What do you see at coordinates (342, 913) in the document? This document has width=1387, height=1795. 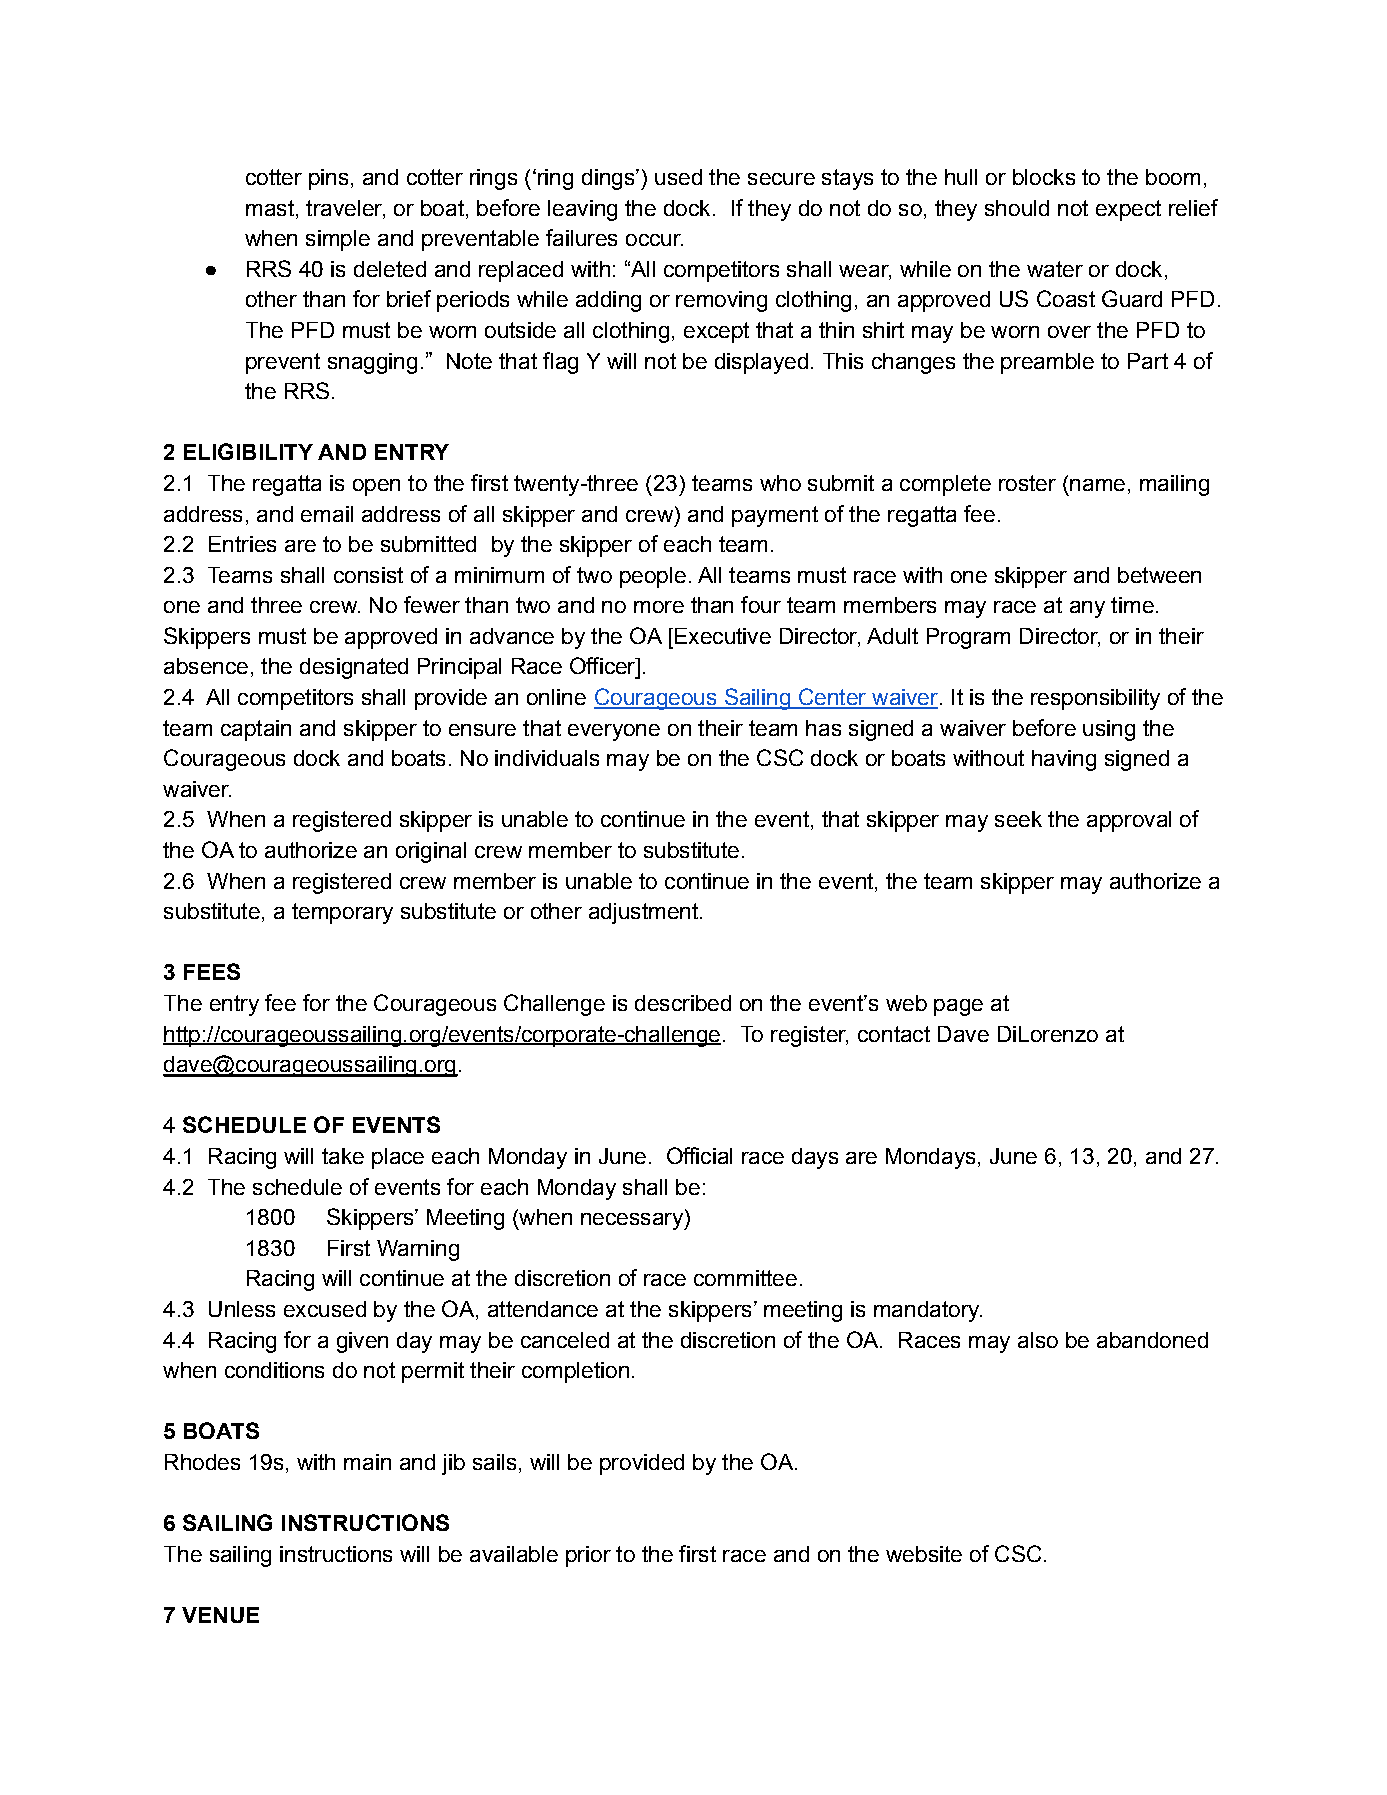 I see `temporary` at bounding box center [342, 913].
